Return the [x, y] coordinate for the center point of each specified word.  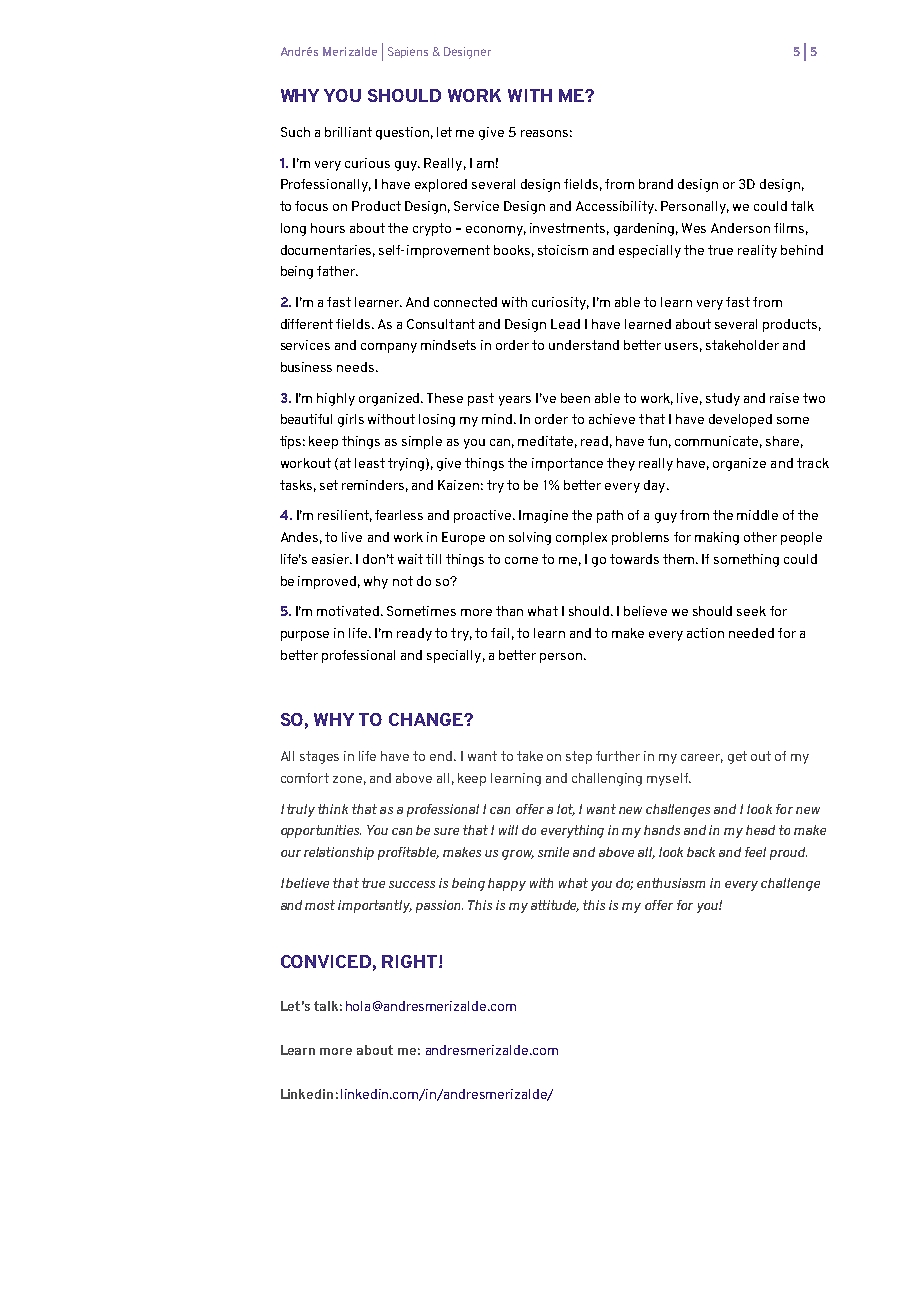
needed [751, 633]
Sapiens [408, 52]
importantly [375, 906]
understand [584, 345]
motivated [349, 611]
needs [355, 367]
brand [656, 184]
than [509, 611]
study [723, 399]
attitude [555, 906]
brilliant [348, 132]
